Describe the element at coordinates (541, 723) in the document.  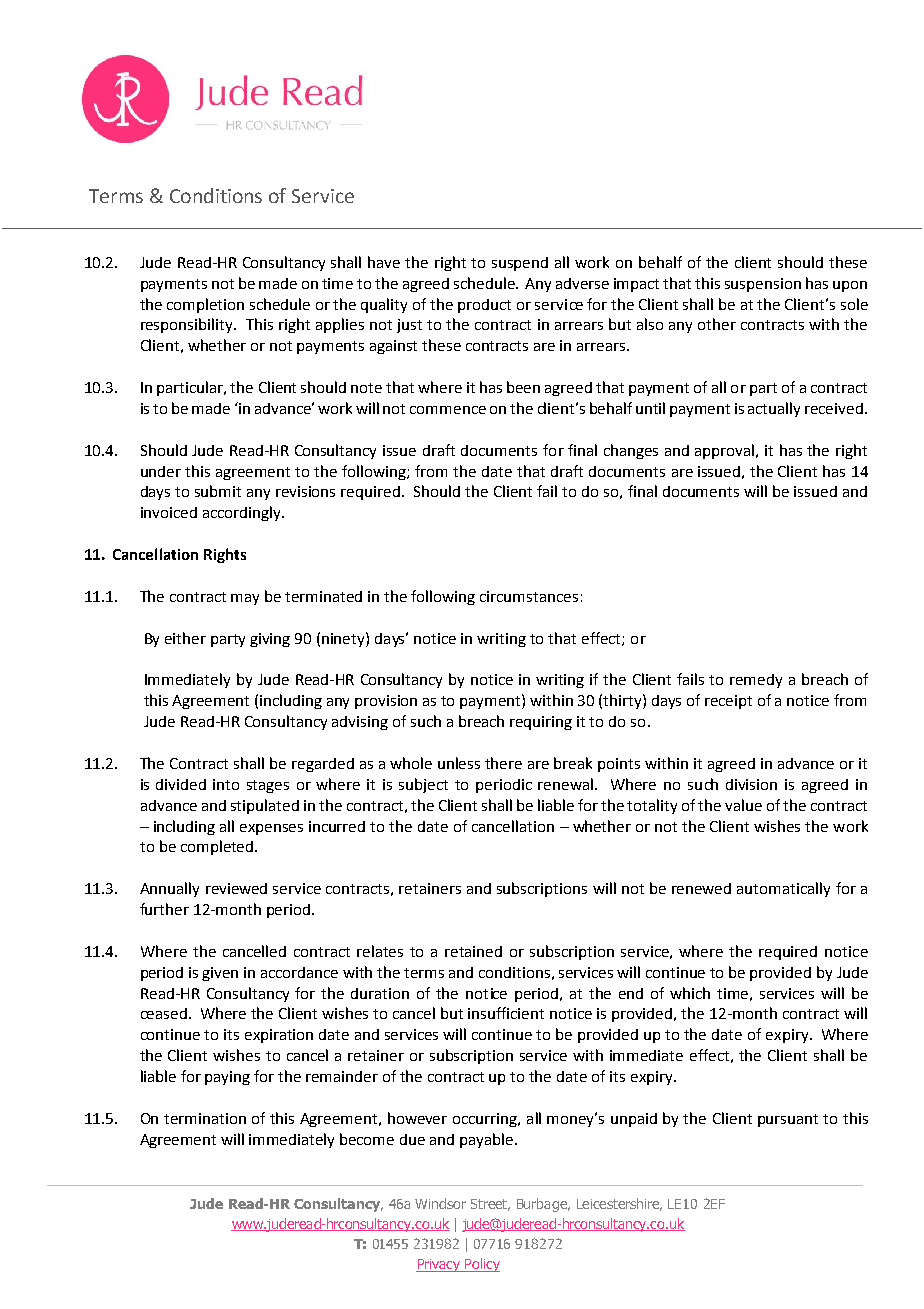
I see `requiring` at that location.
